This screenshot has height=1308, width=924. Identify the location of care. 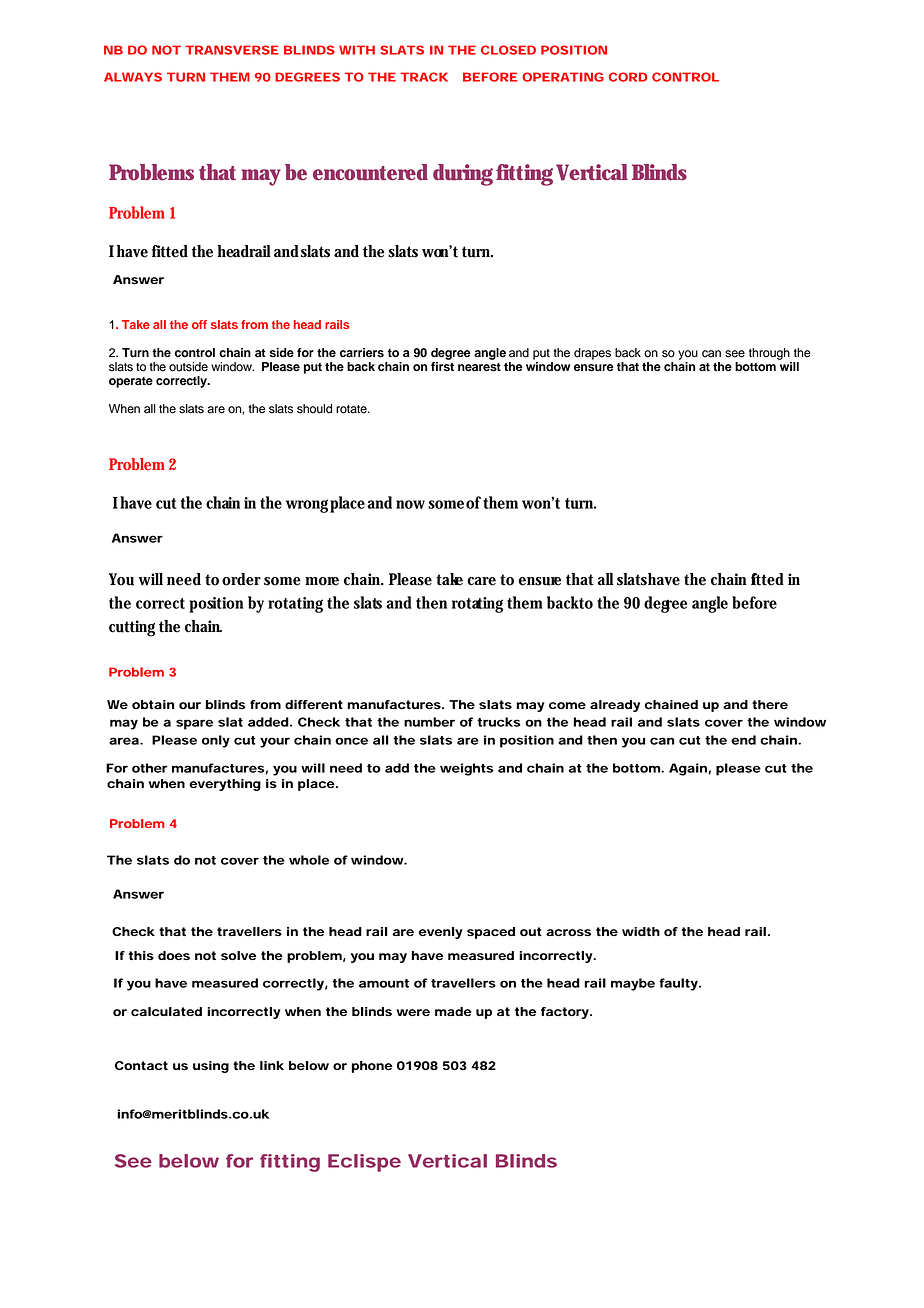
(481, 581).
